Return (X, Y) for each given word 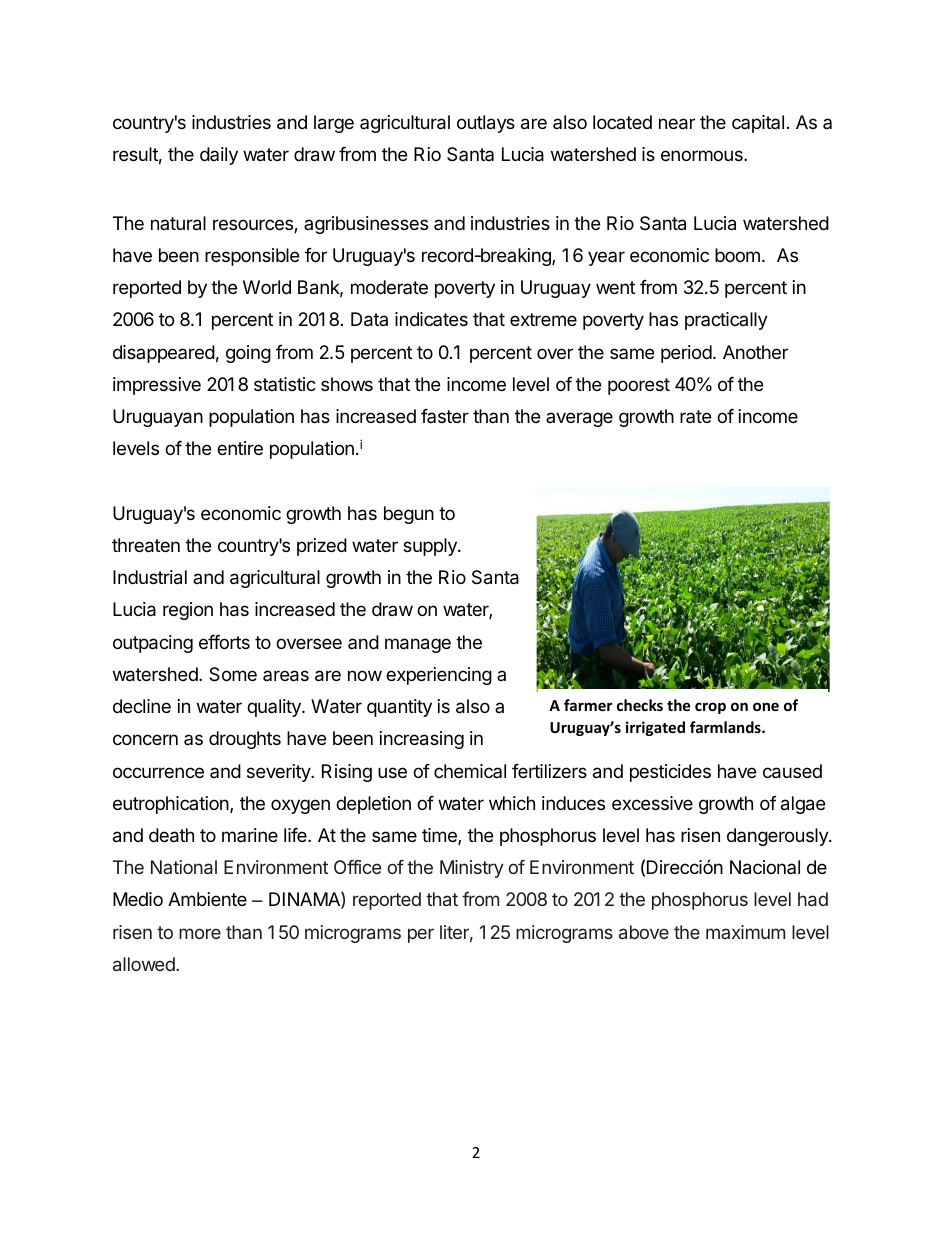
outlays (486, 124)
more (200, 933)
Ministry (472, 869)
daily (219, 156)
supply (431, 547)
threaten (146, 545)
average (579, 419)
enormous (703, 155)
